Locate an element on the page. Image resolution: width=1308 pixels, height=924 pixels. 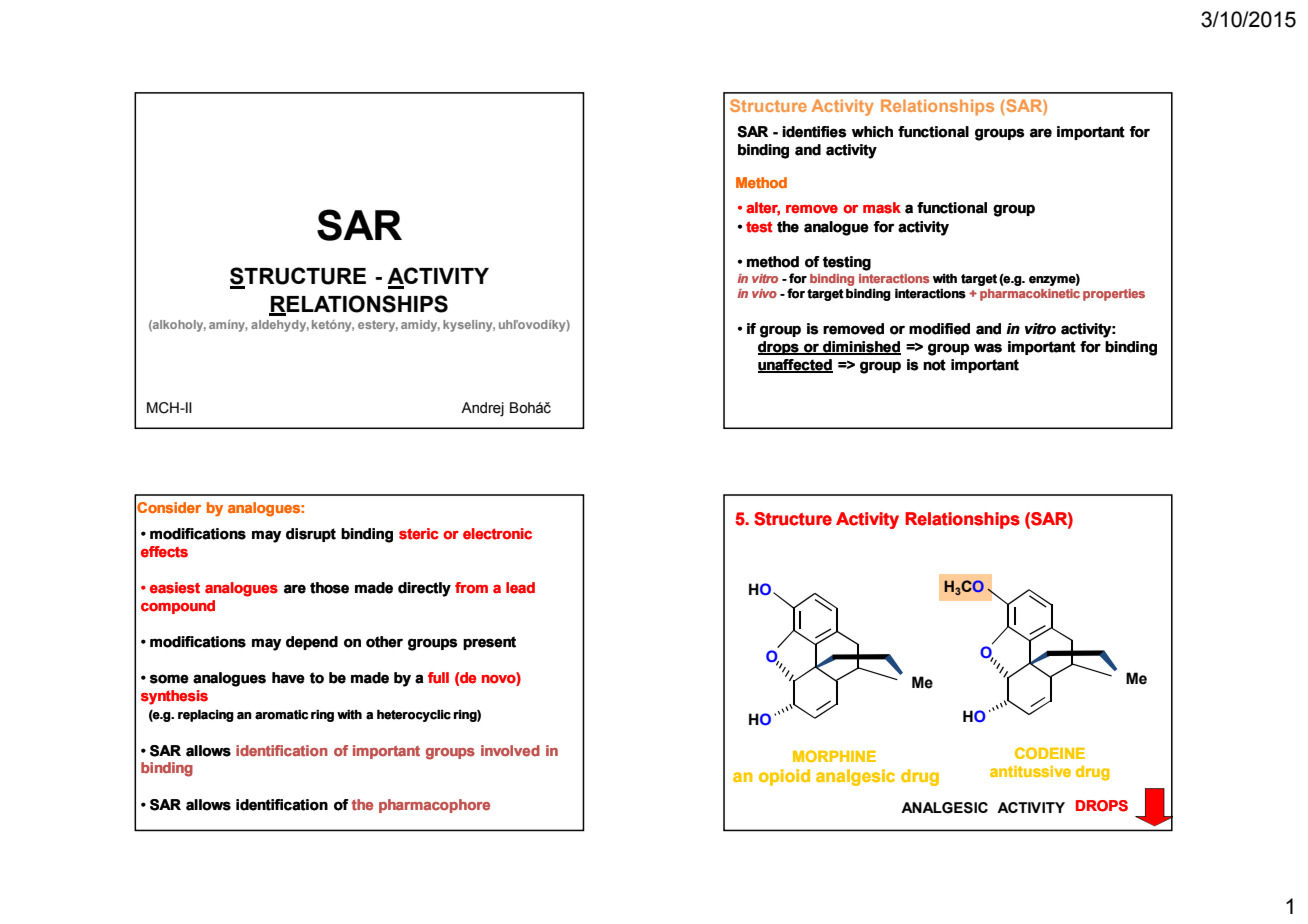
involved is located at coordinates (510, 751).
